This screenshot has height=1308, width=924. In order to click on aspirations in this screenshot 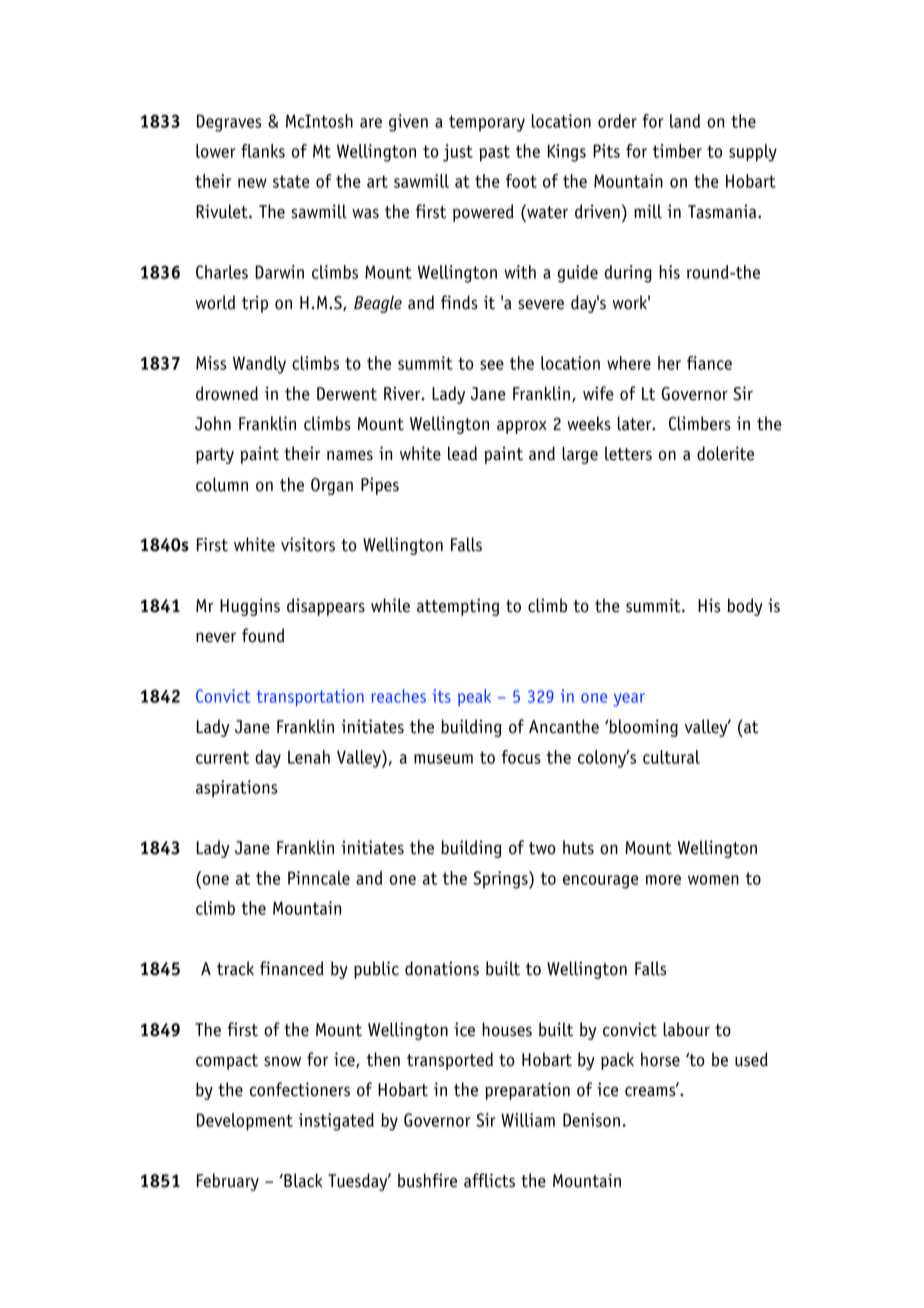, I will do `click(236, 789)`.
